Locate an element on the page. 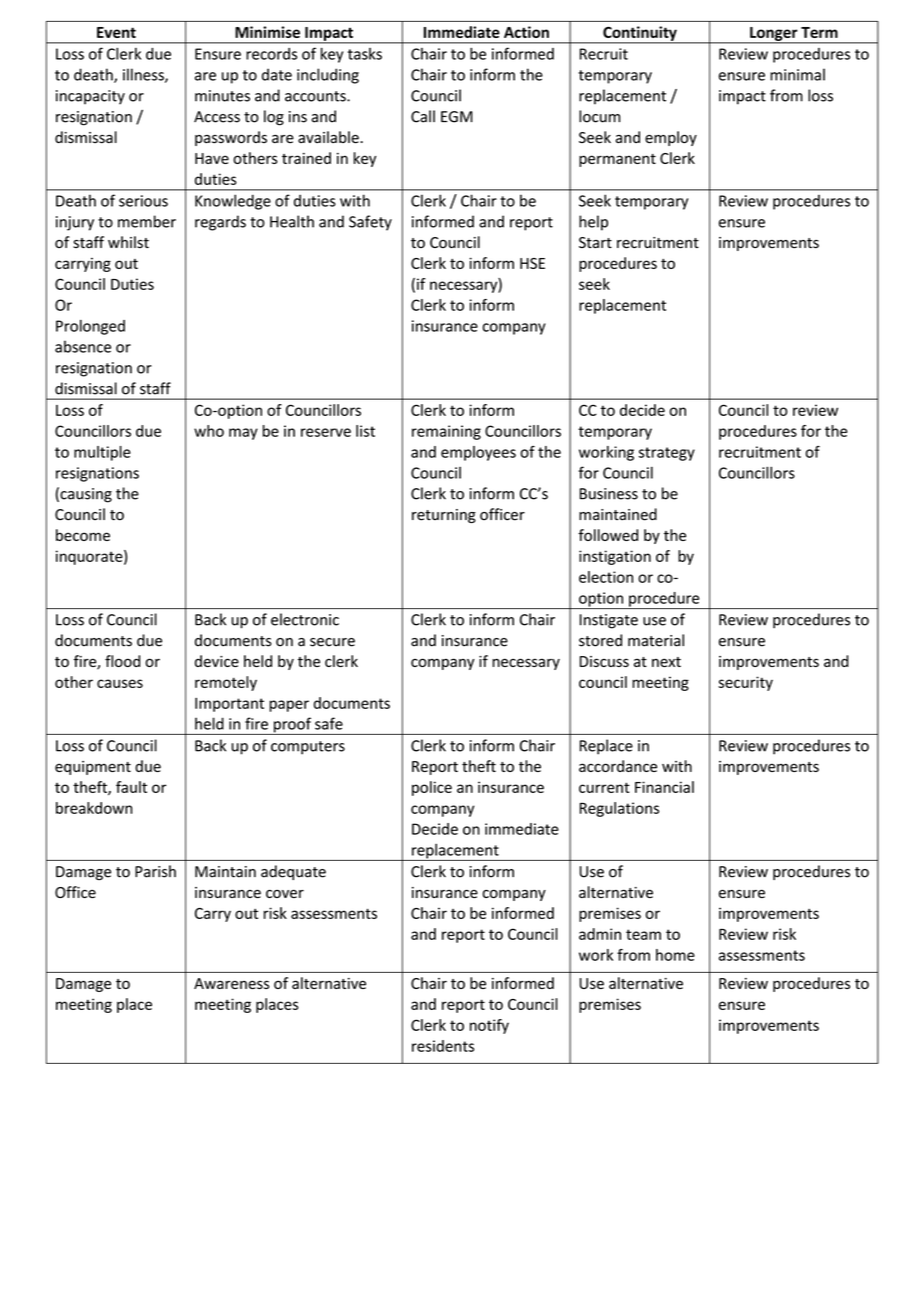 The height and width of the image is (1308, 924). Event is located at coordinates (116, 32).
